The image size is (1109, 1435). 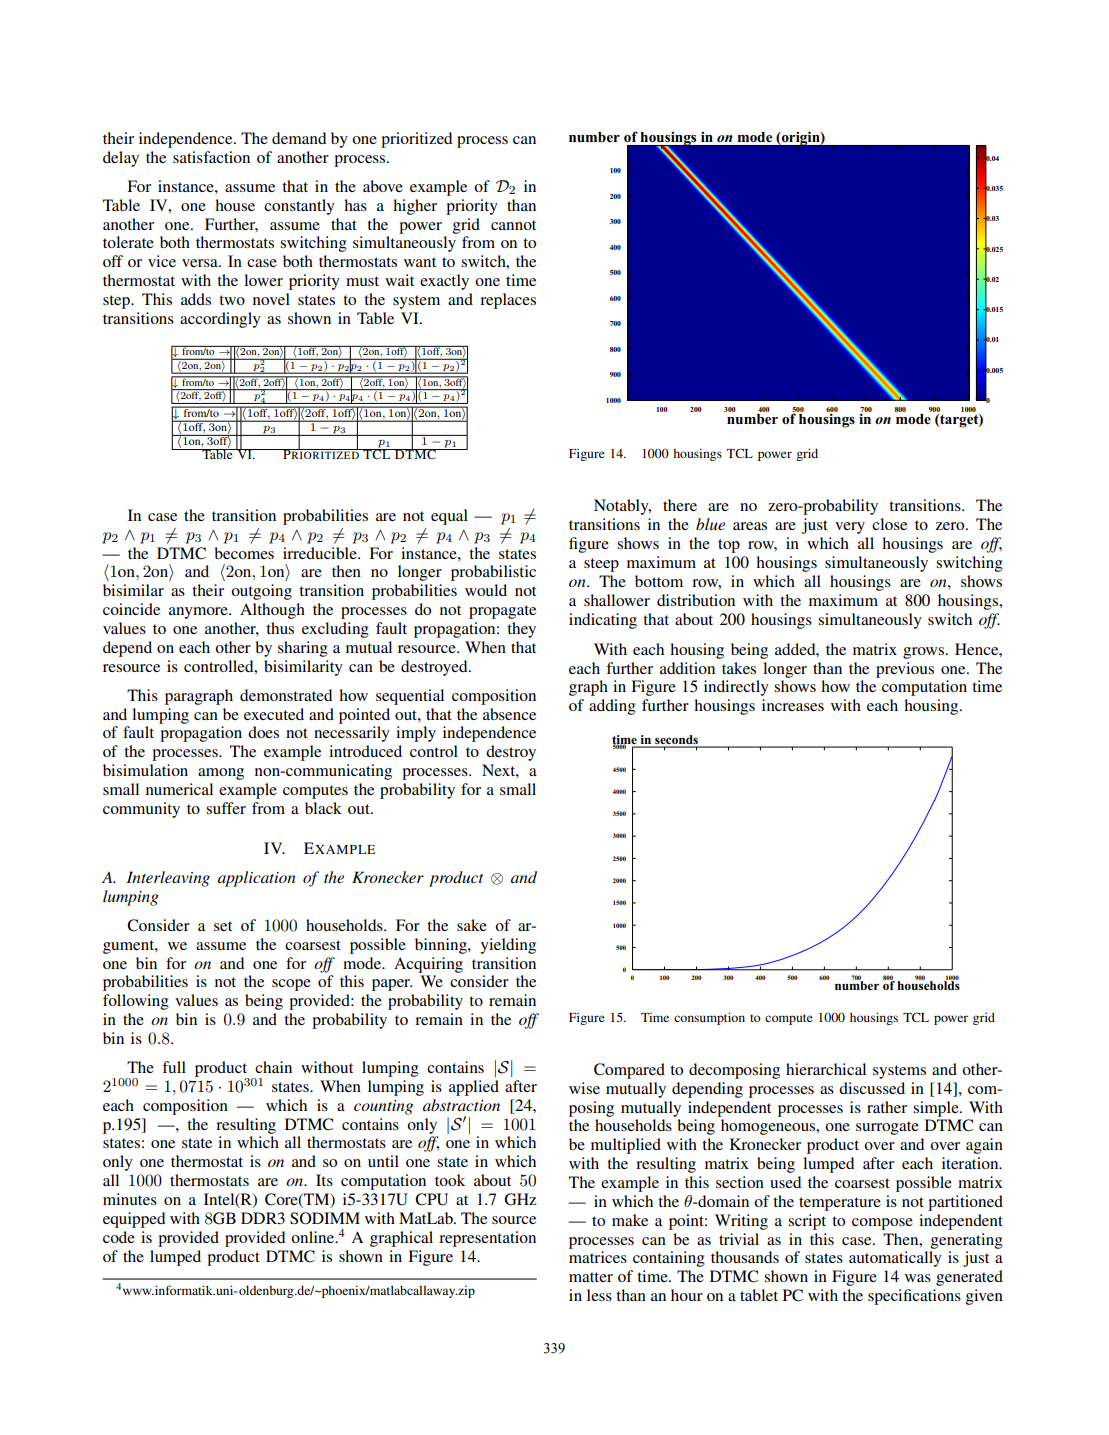 I want to click on yielding, so click(x=508, y=946).
